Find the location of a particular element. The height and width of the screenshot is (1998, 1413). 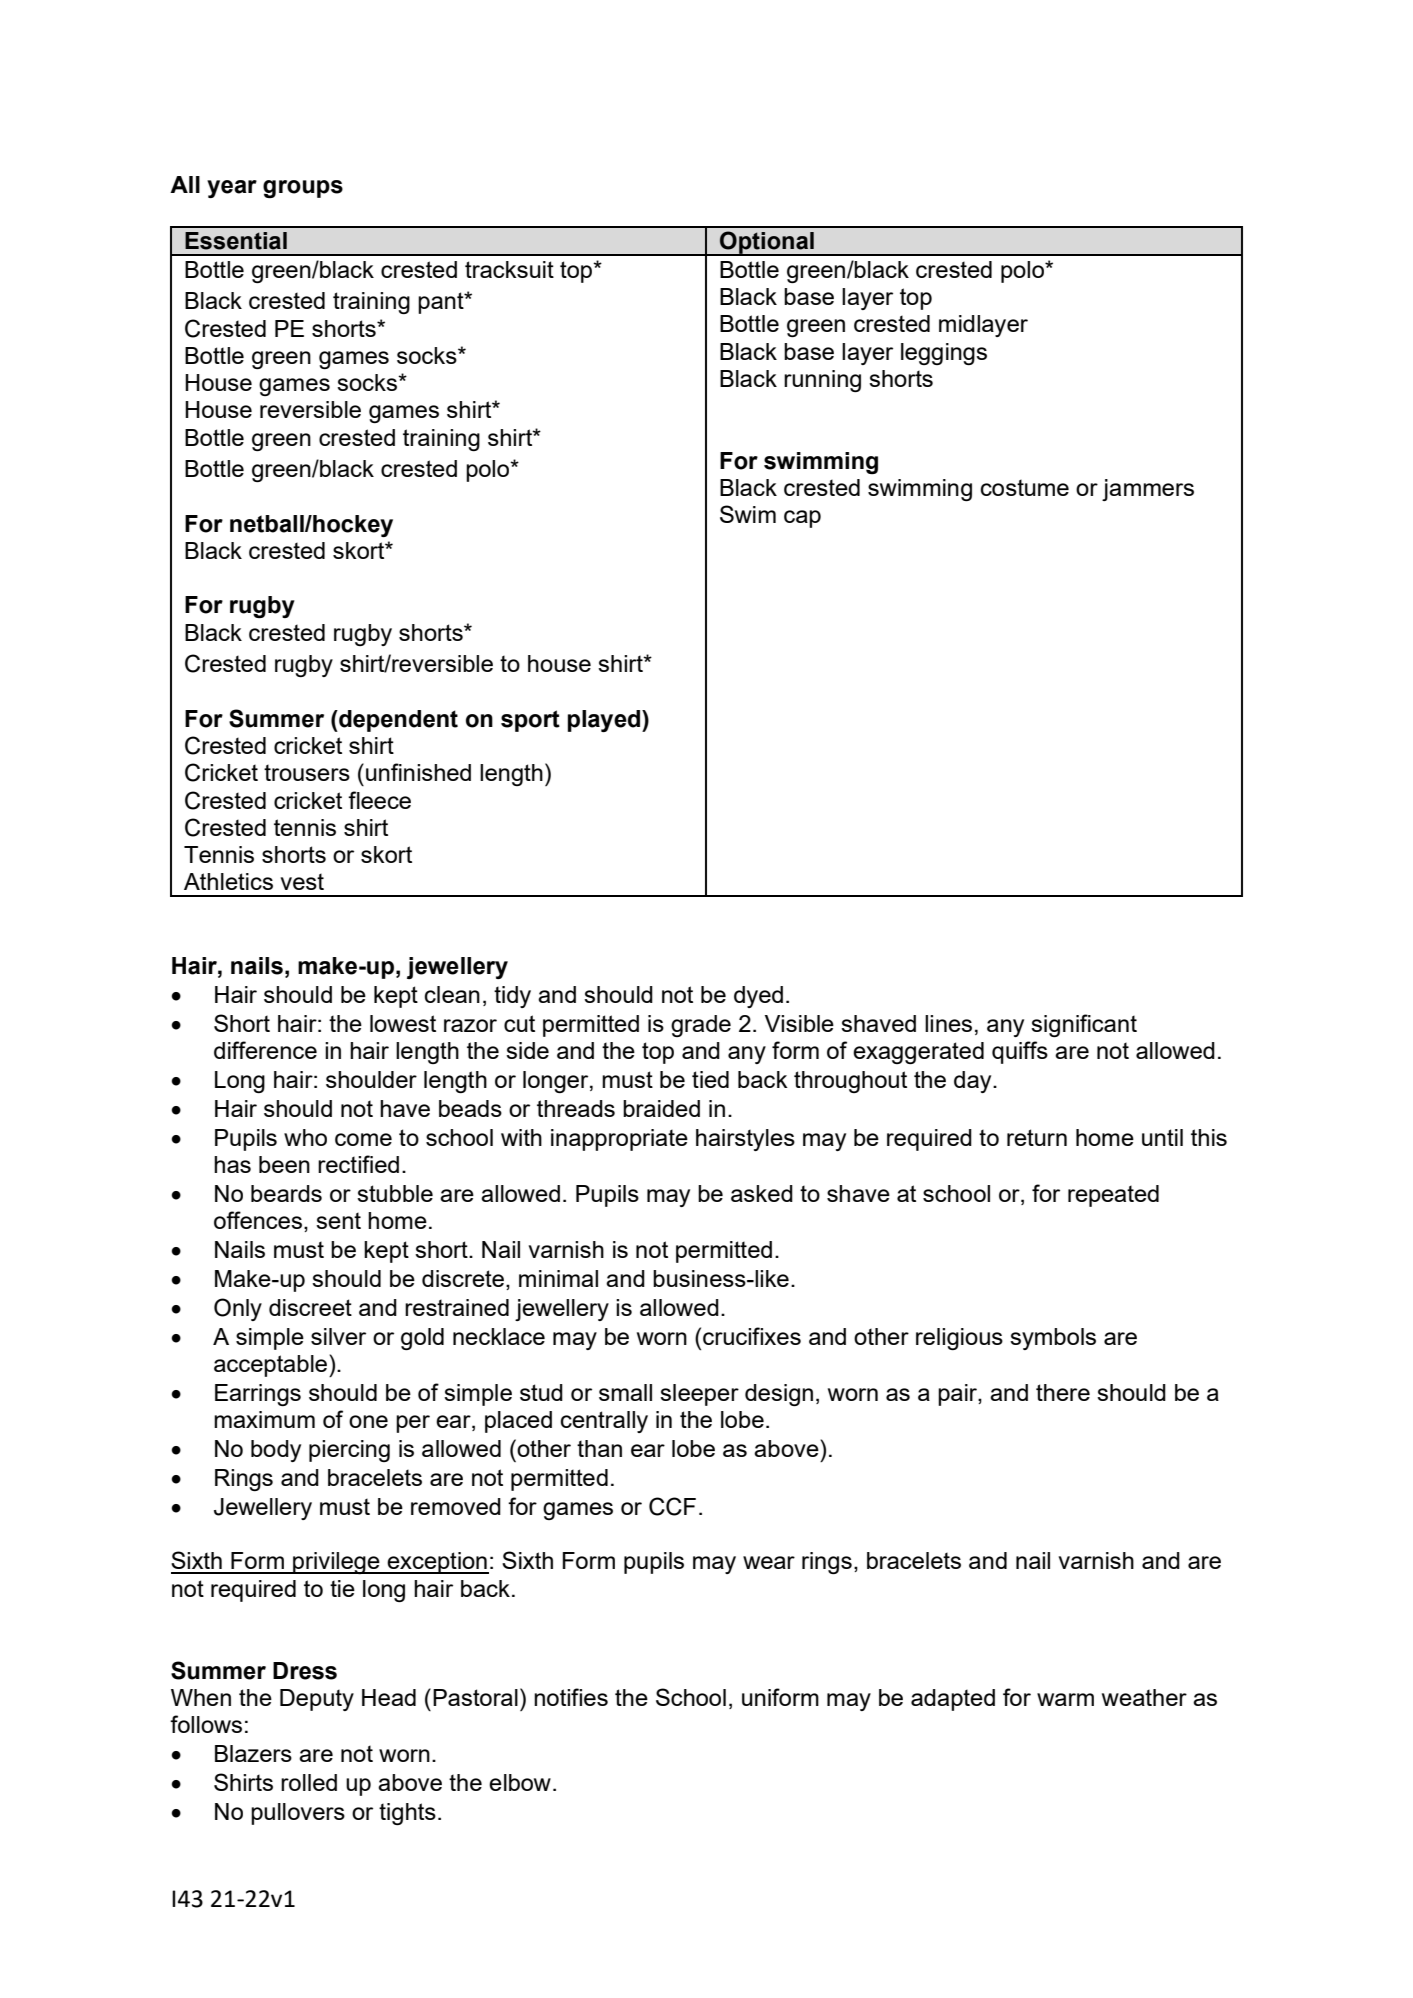

groups is located at coordinates (303, 189).
